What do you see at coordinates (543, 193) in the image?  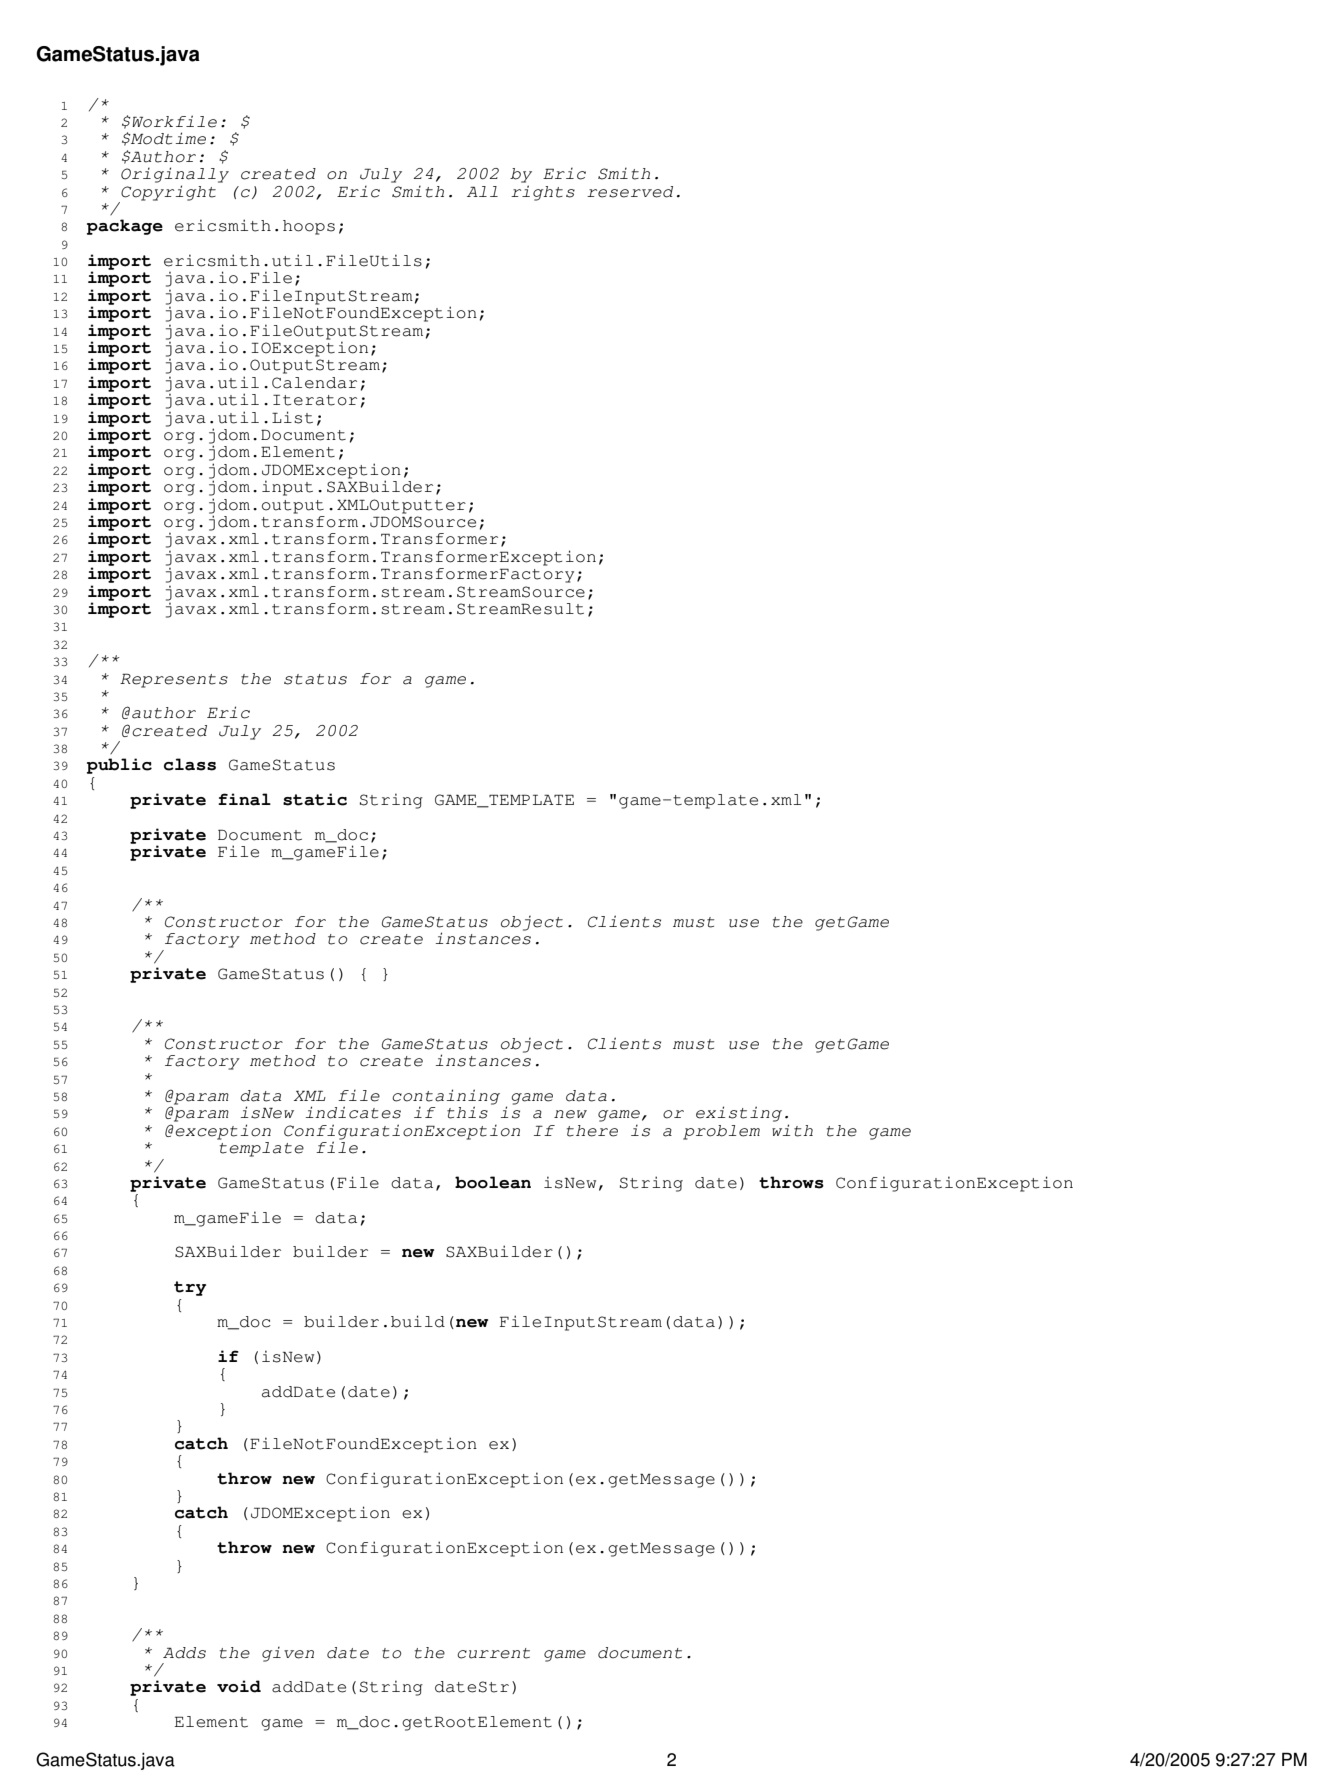 I see `rights` at bounding box center [543, 193].
